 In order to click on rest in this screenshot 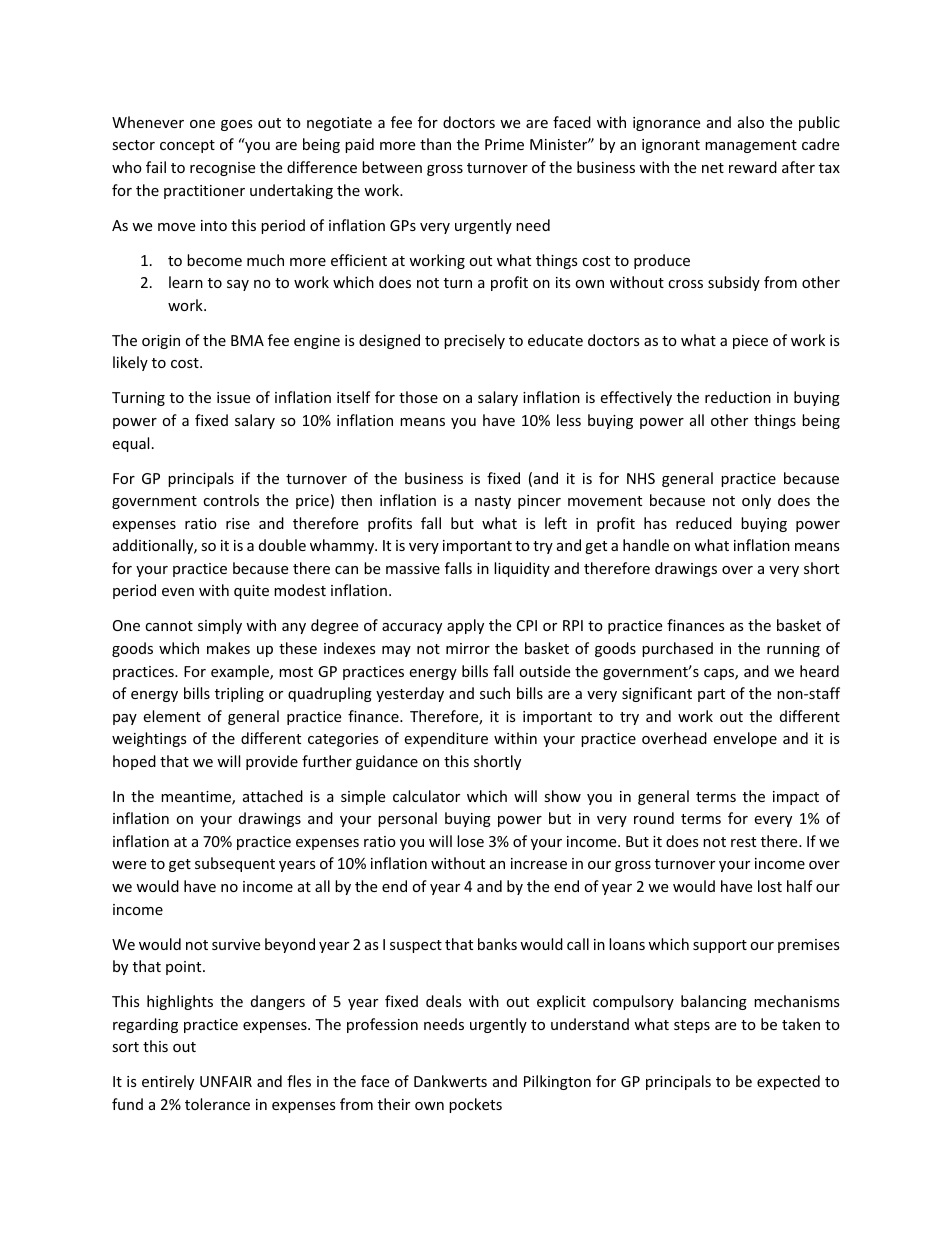, I will do `click(743, 842)`.
